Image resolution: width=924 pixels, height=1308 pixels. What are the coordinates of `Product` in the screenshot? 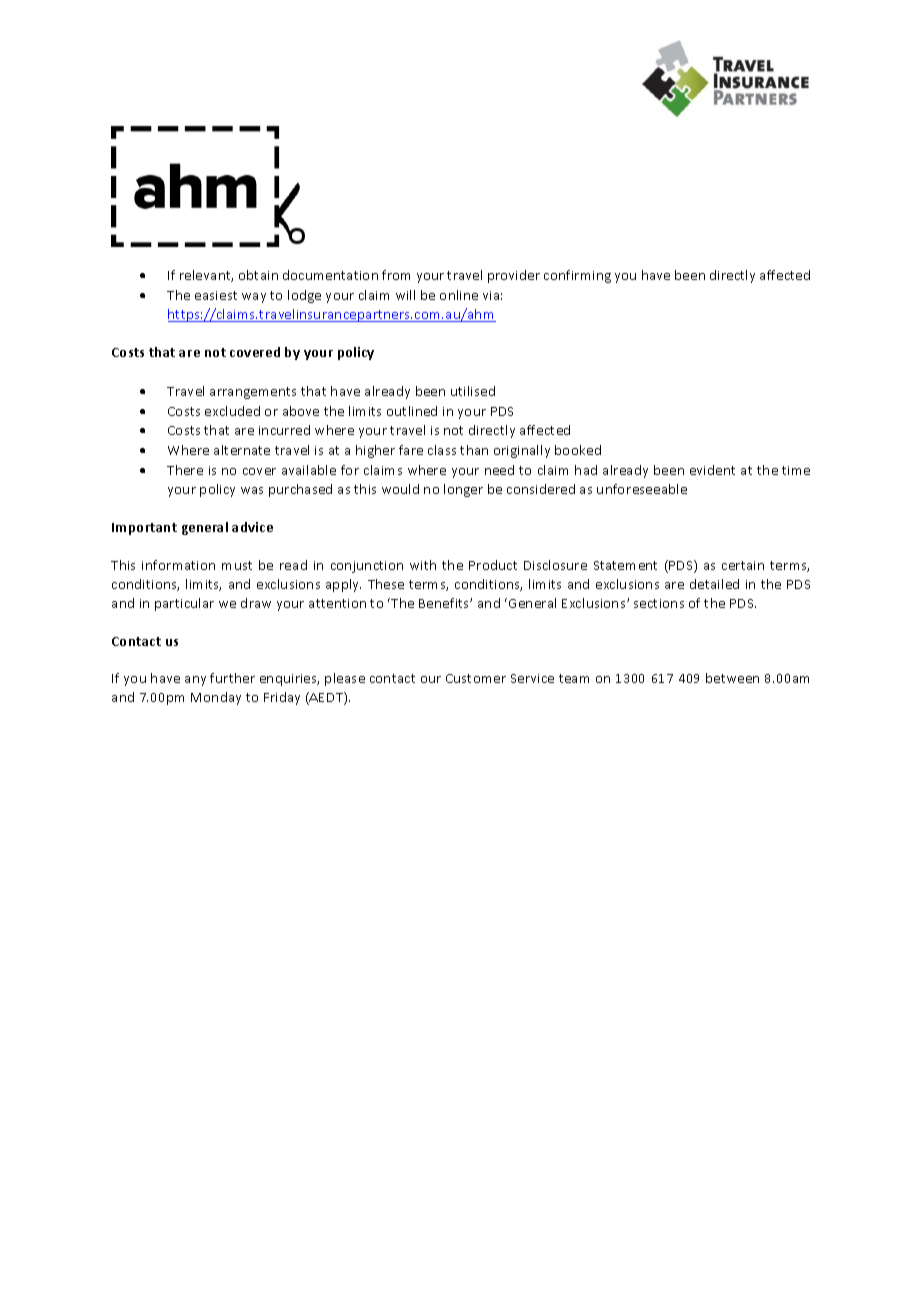 It's located at (493, 565).
